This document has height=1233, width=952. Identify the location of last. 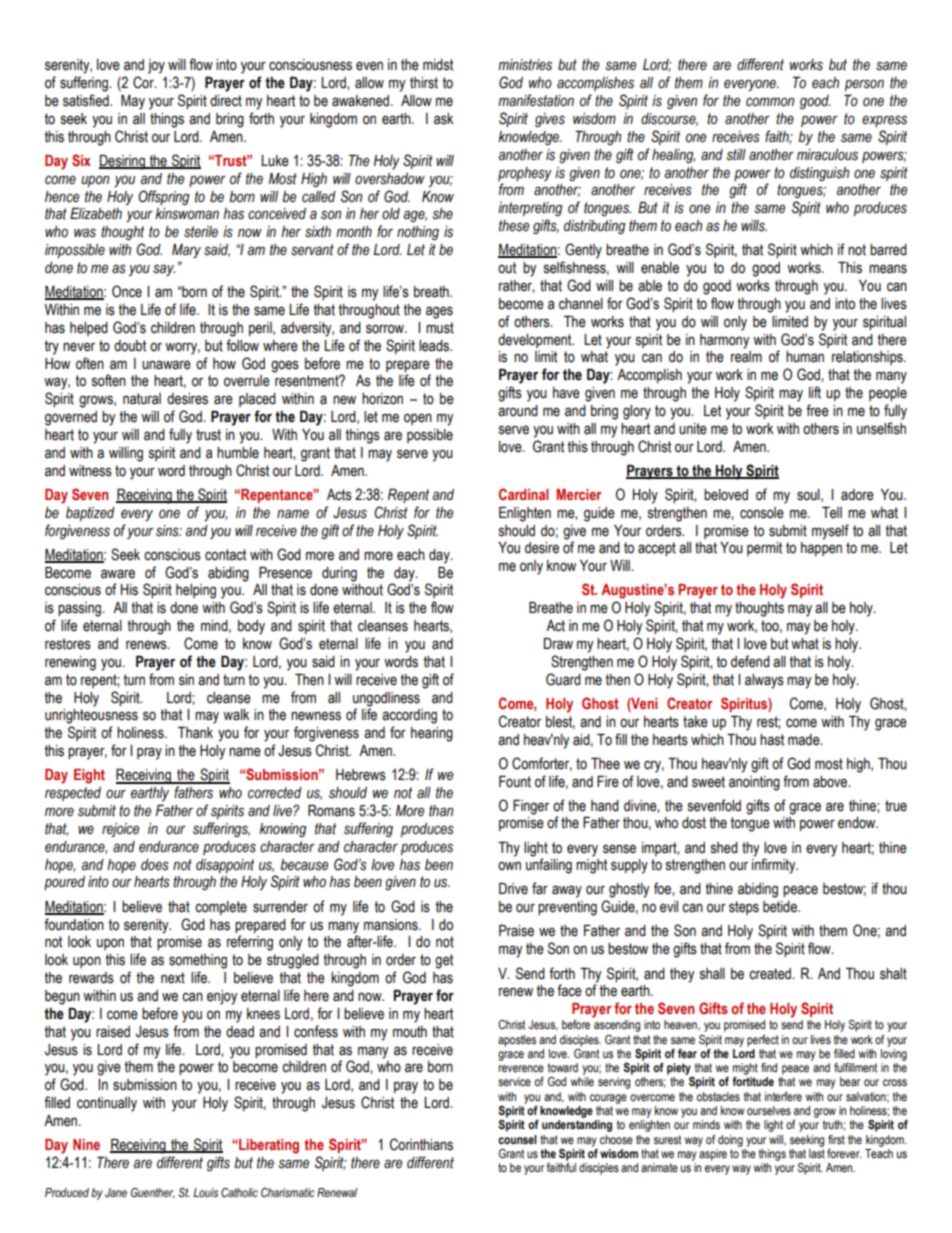
(817, 1152).
